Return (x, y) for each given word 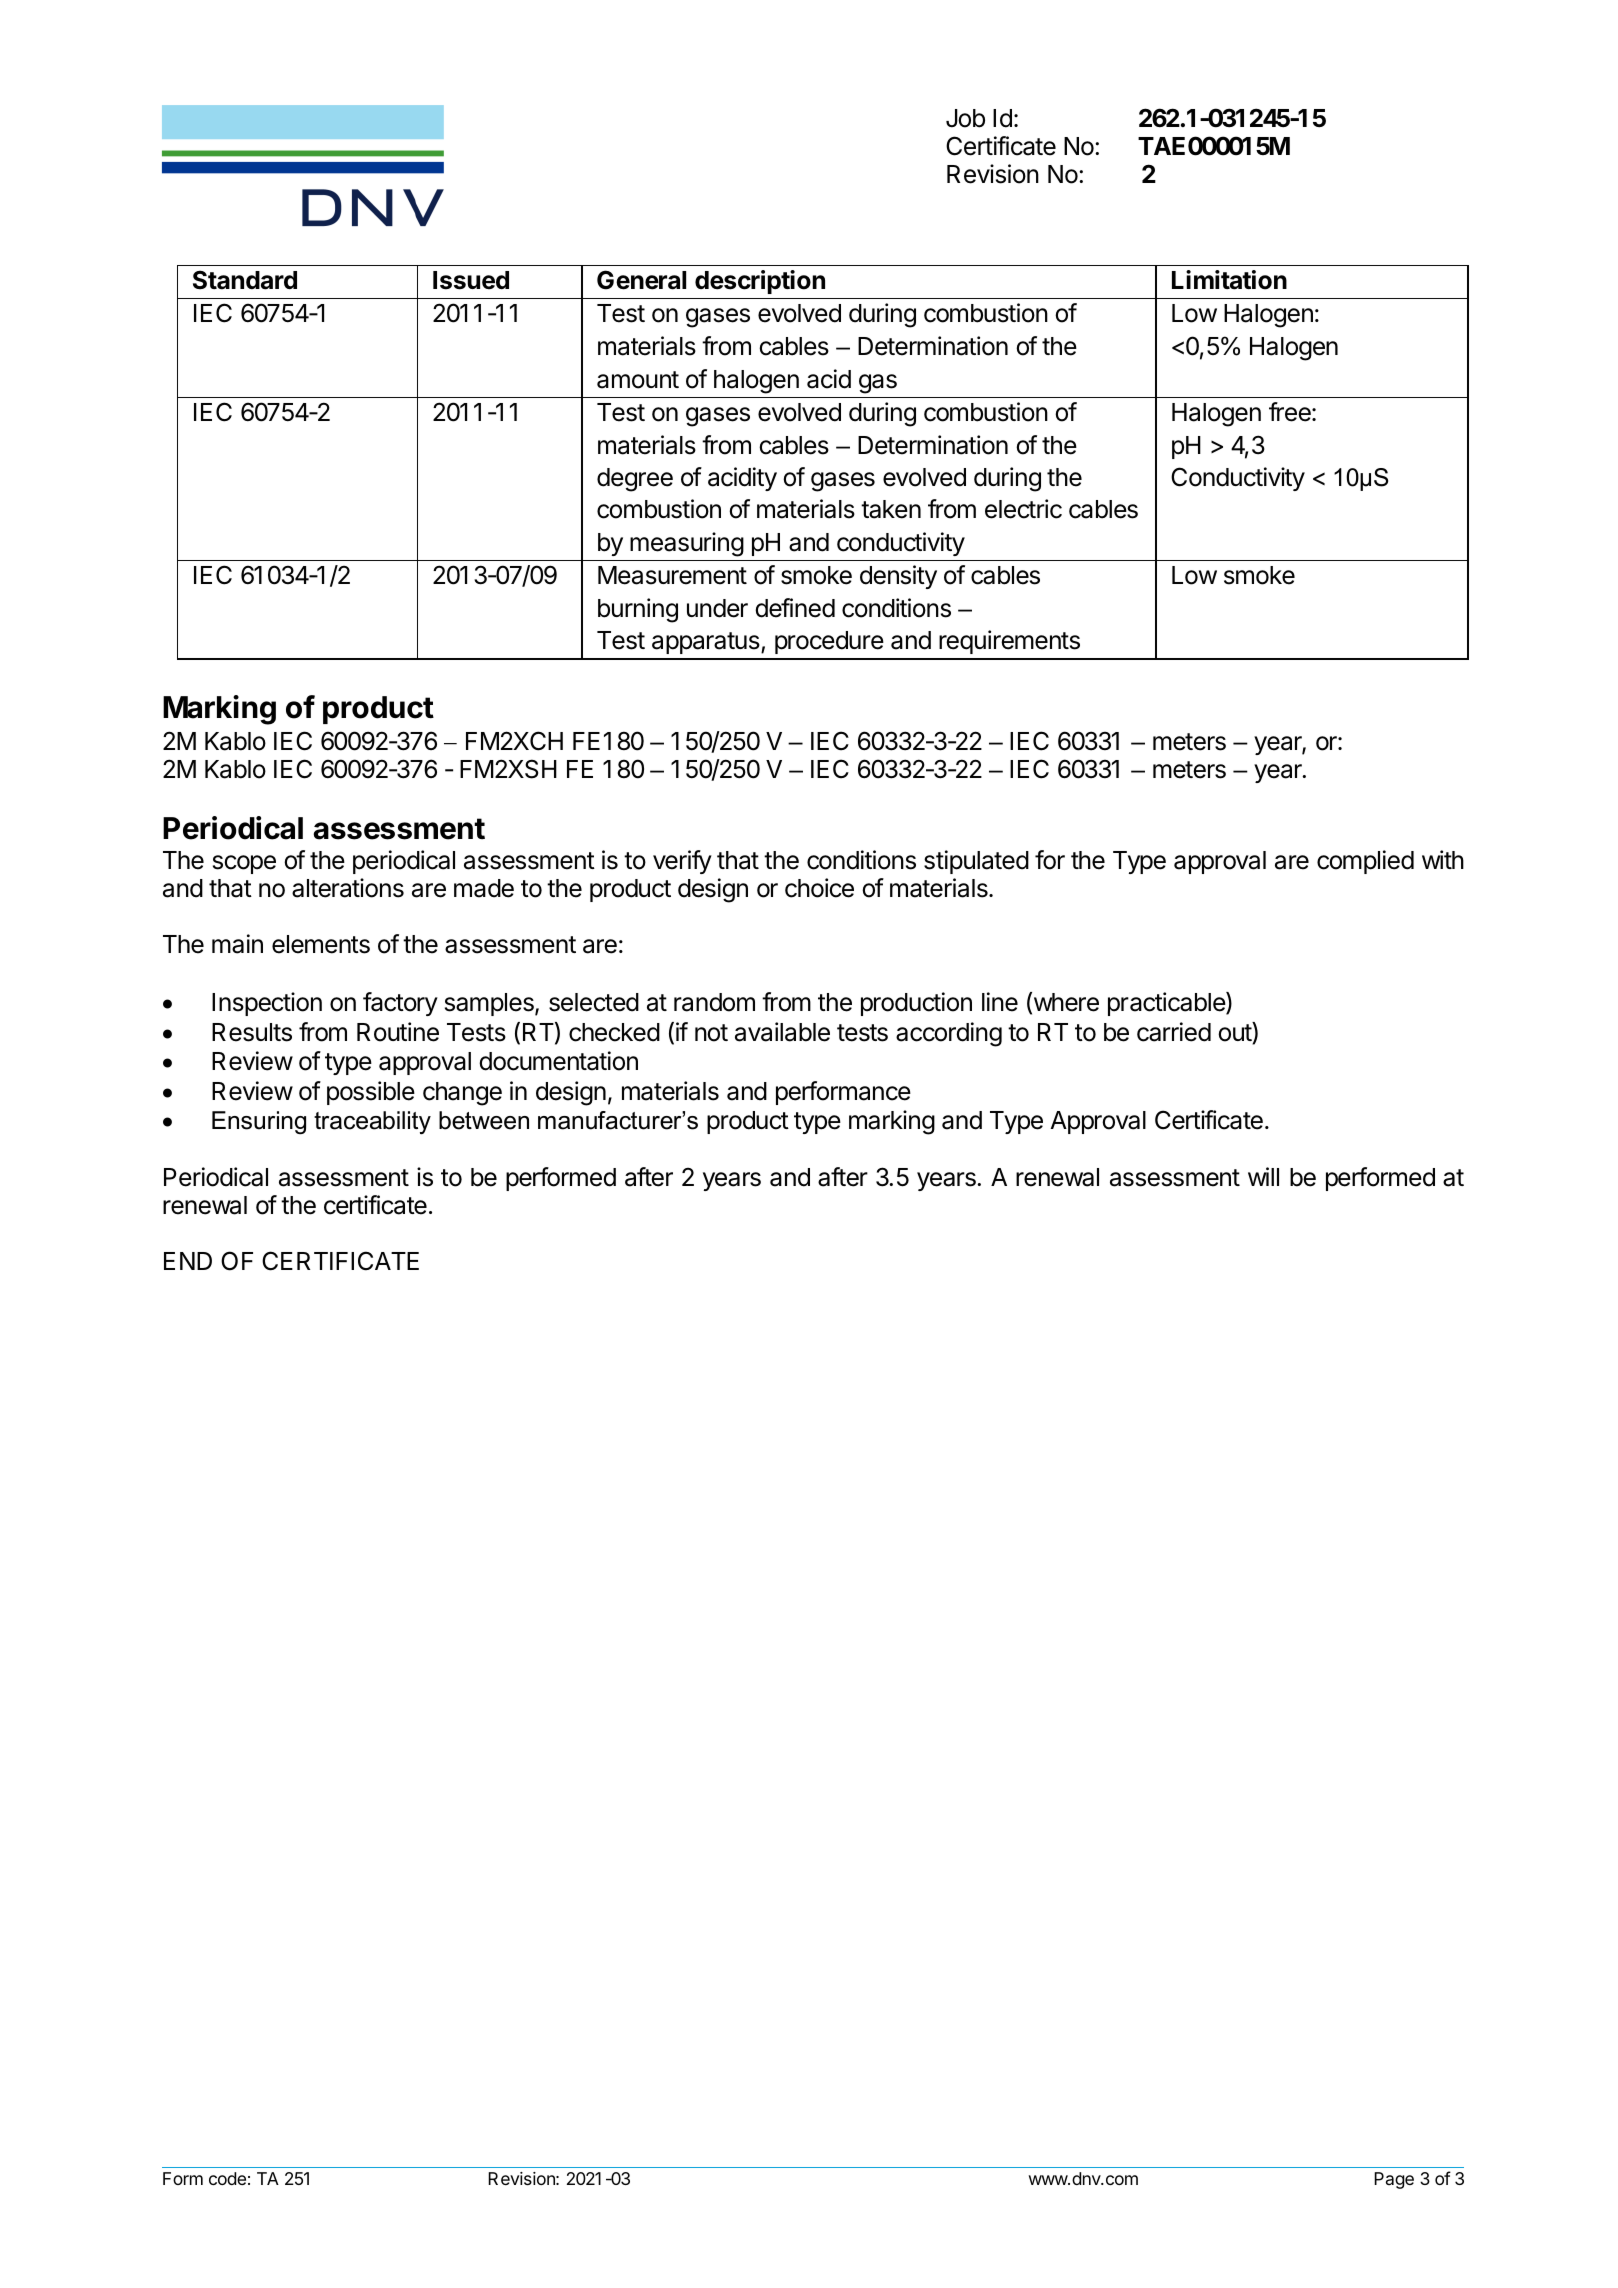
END (188, 1261)
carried (1174, 1032)
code (227, 2178)
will (1263, 1176)
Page (1394, 2180)
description (760, 282)
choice (819, 888)
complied (1365, 862)
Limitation (1229, 280)
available (782, 1032)
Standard (245, 280)
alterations (348, 888)
